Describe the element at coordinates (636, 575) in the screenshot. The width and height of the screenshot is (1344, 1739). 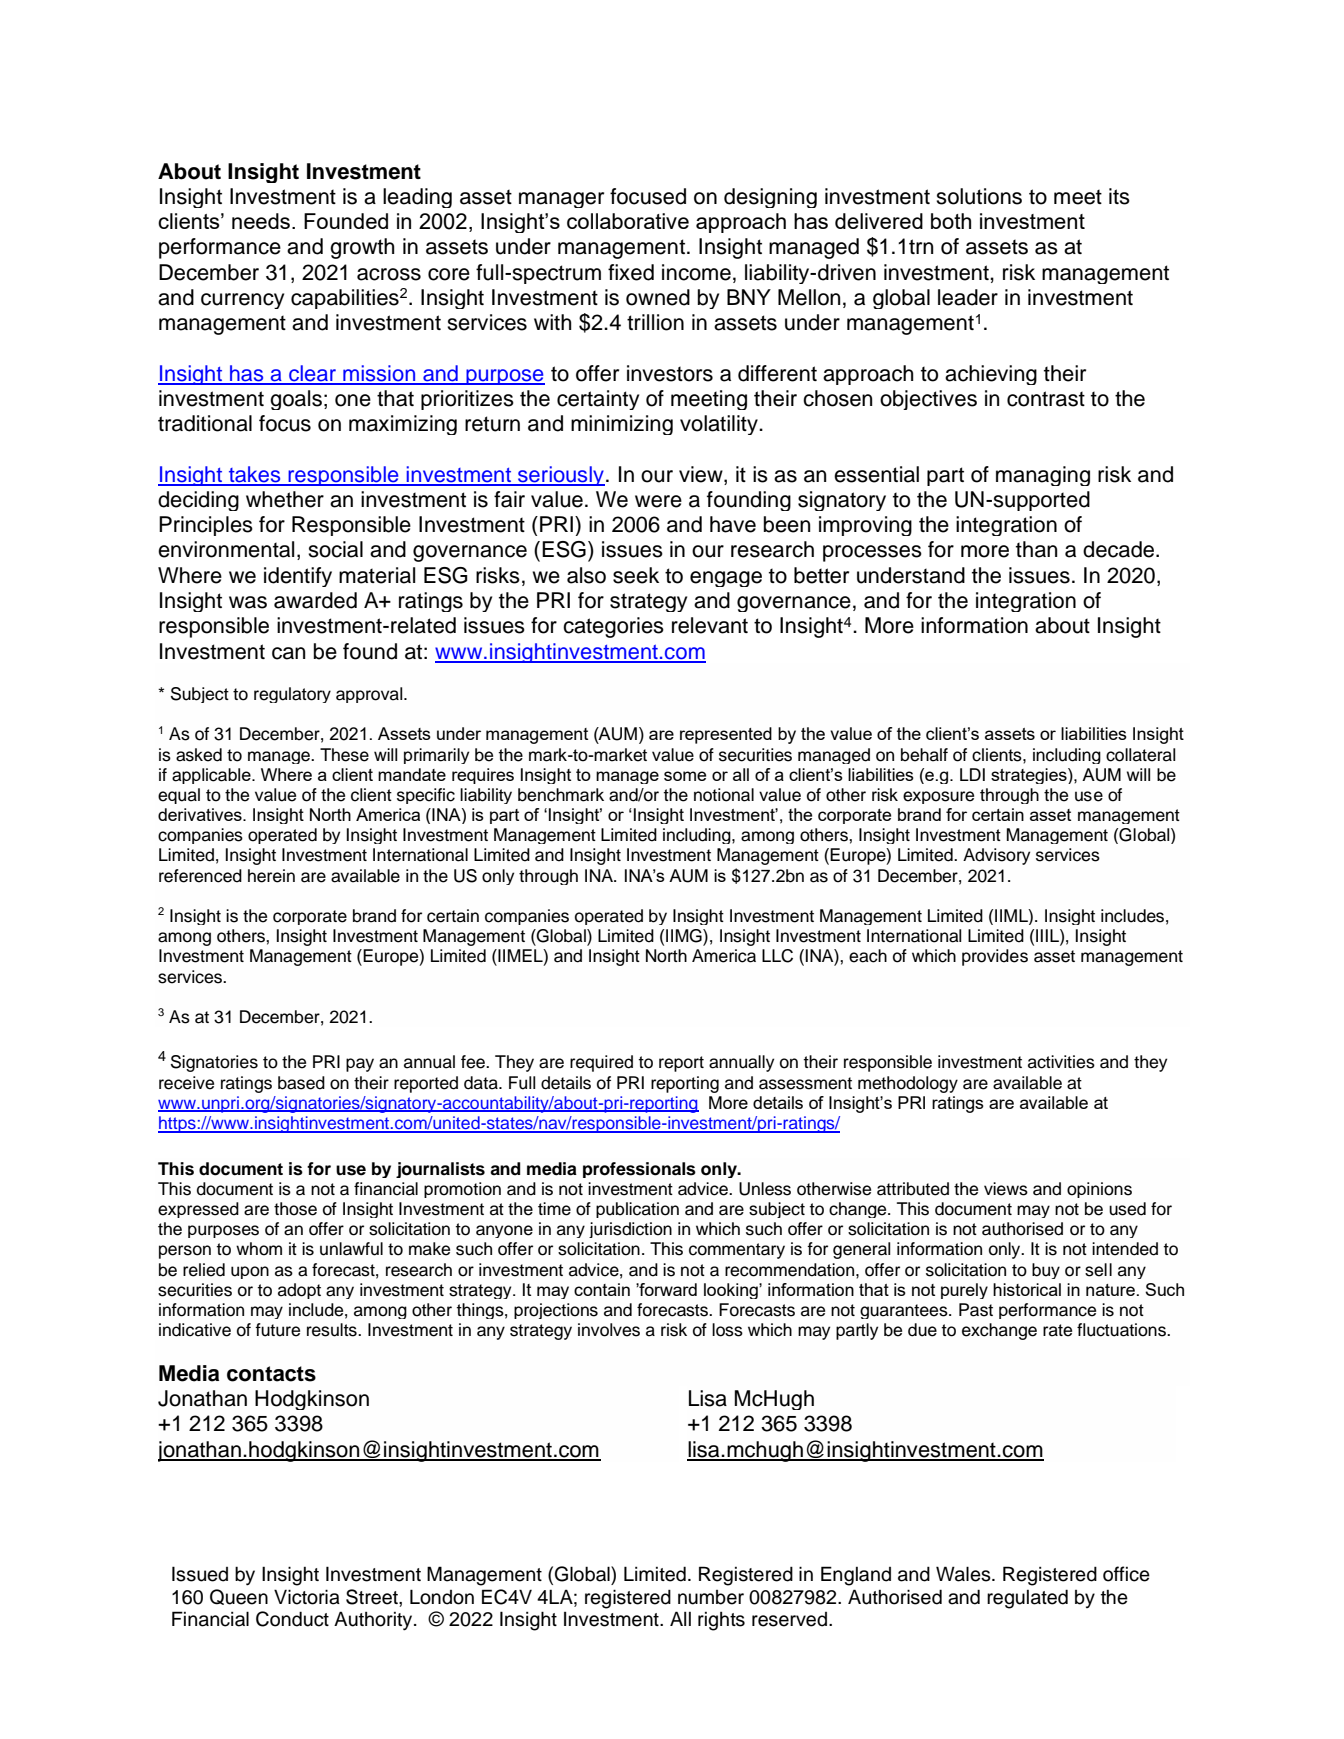
I see `seek` at that location.
